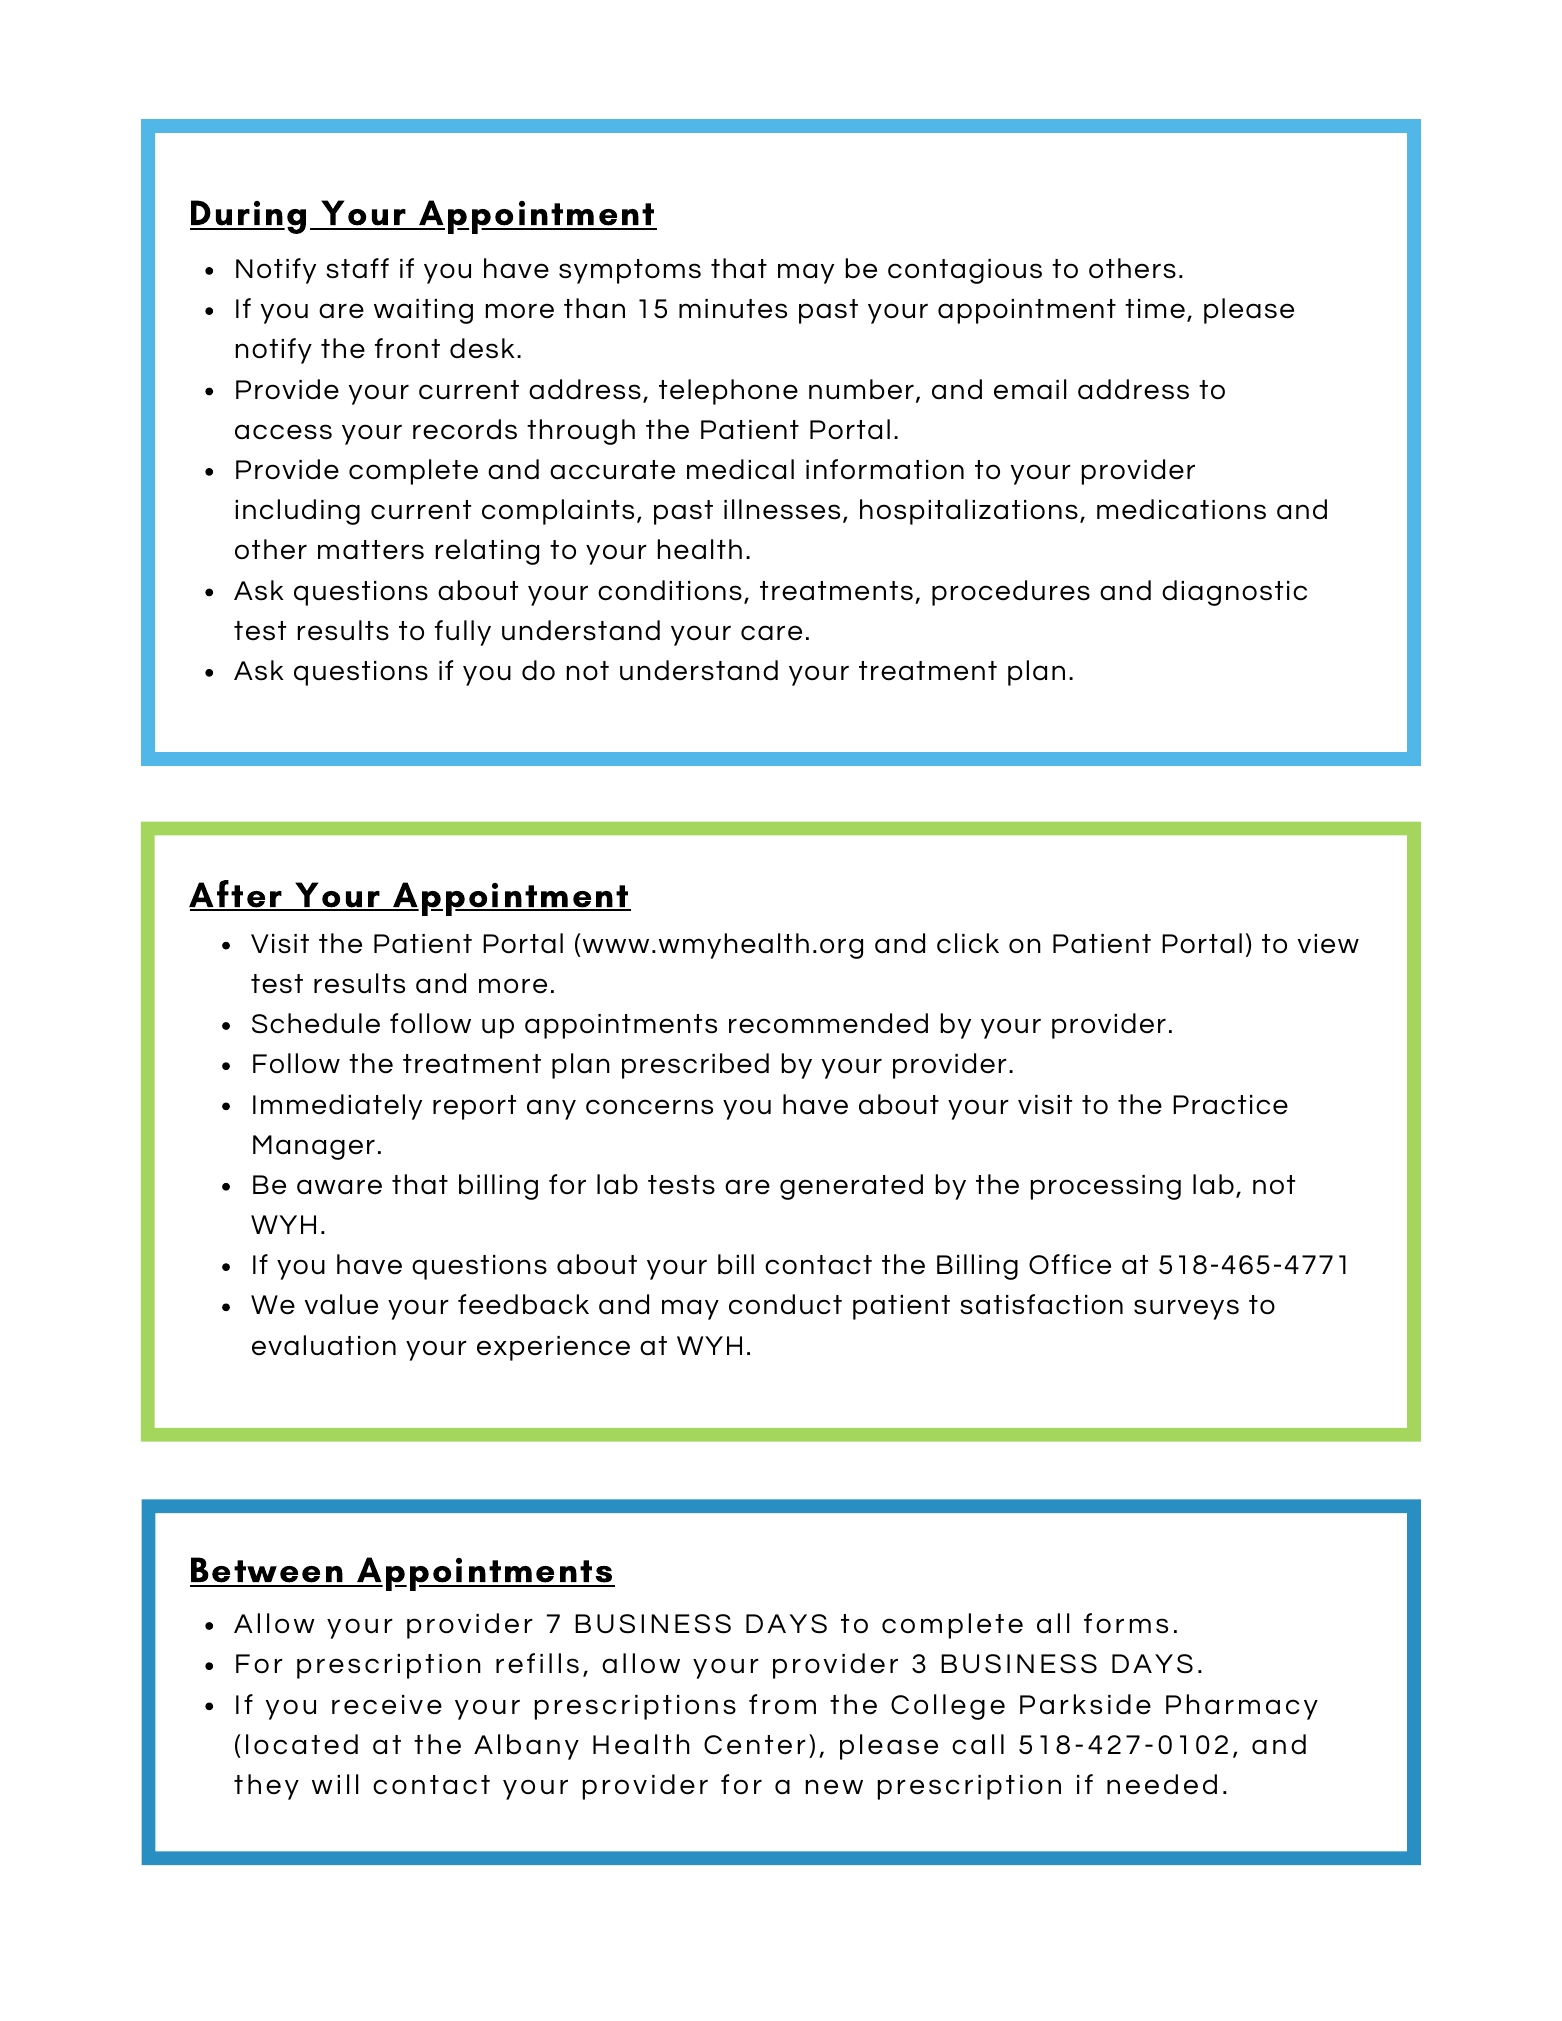 The width and height of the image is (1562, 2021). Describe the element at coordinates (357, 268) in the image. I see `staff` at that location.
